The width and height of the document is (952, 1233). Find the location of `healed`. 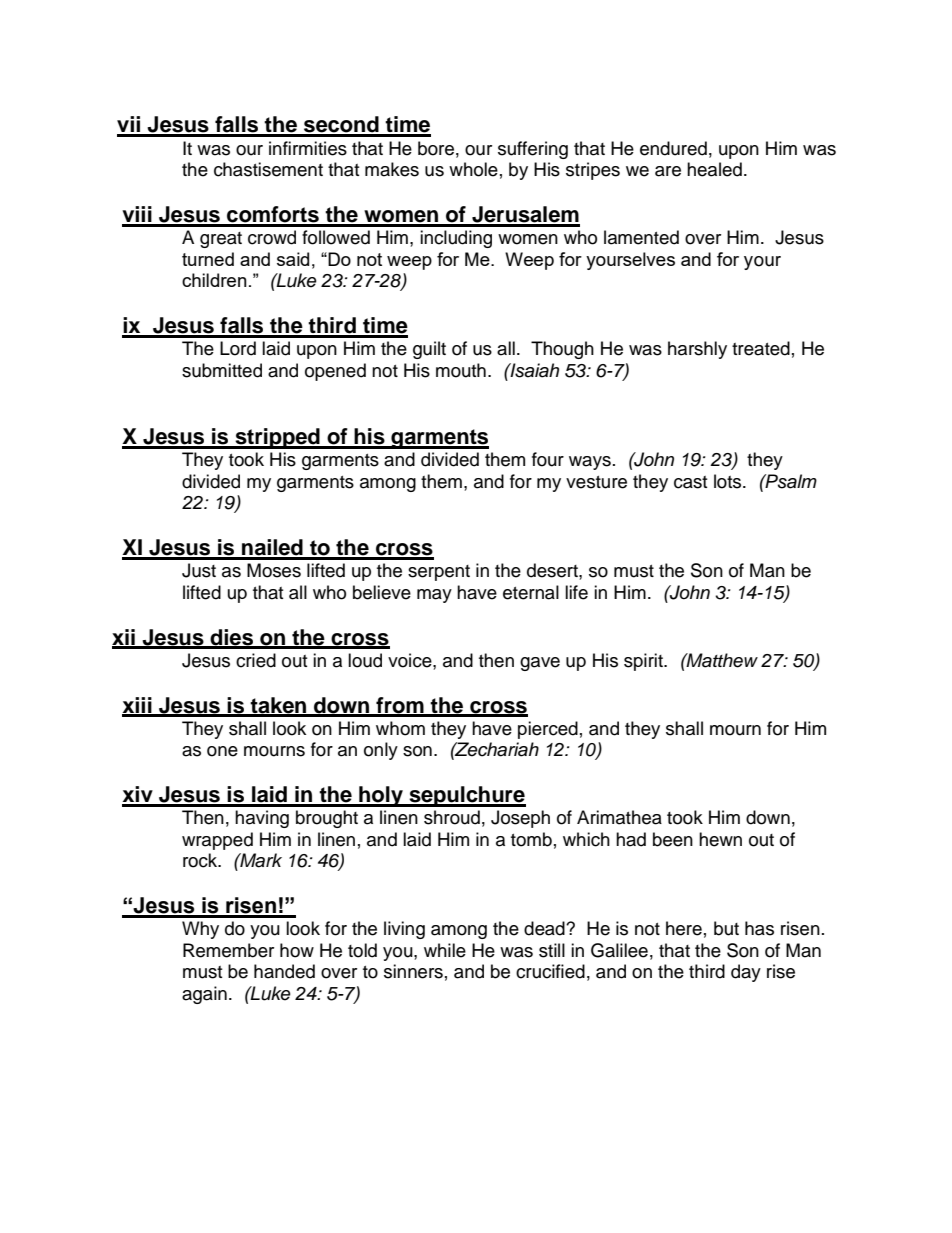

healed is located at coordinates (714, 169).
